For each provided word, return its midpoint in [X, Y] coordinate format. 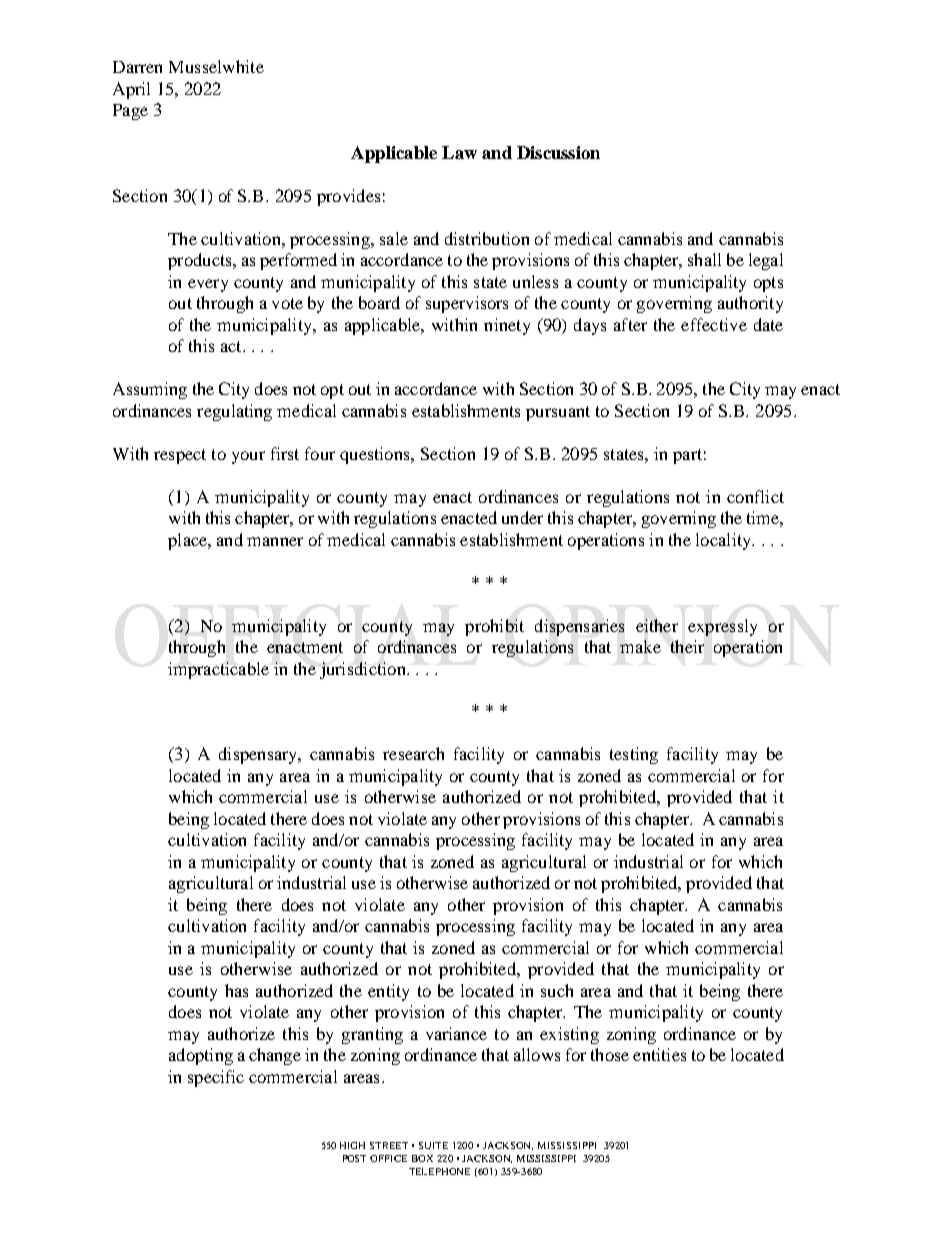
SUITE [433, 1145]
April [131, 90]
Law [459, 152]
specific [216, 1078]
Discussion [558, 152]
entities [659, 1054]
